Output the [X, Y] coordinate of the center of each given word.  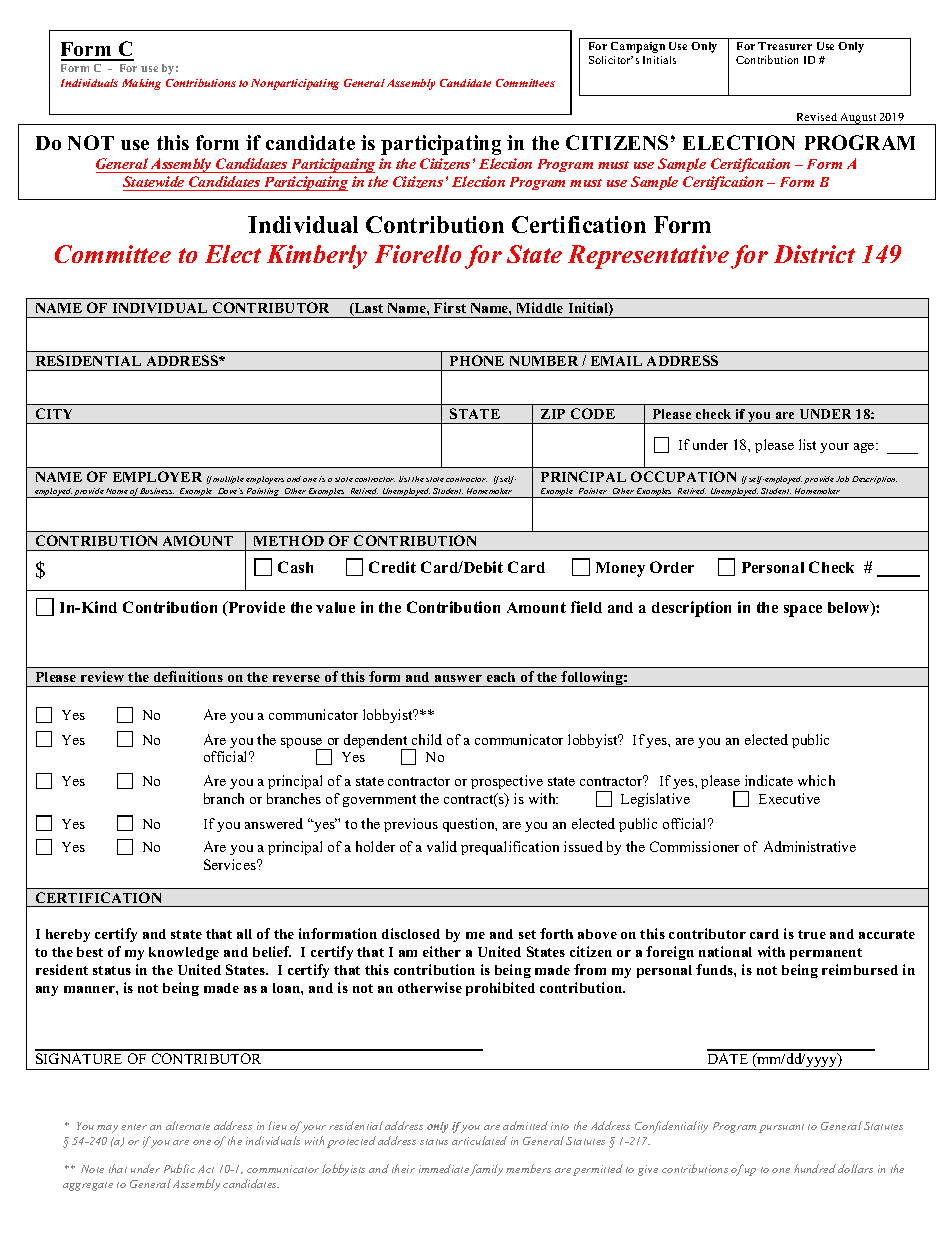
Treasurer [785, 46]
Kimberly [317, 257]
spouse [303, 744]
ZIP [553, 414]
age [865, 448]
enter [134, 1127]
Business [157, 491]
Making [141, 84]
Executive [789, 798]
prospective [507, 782]
